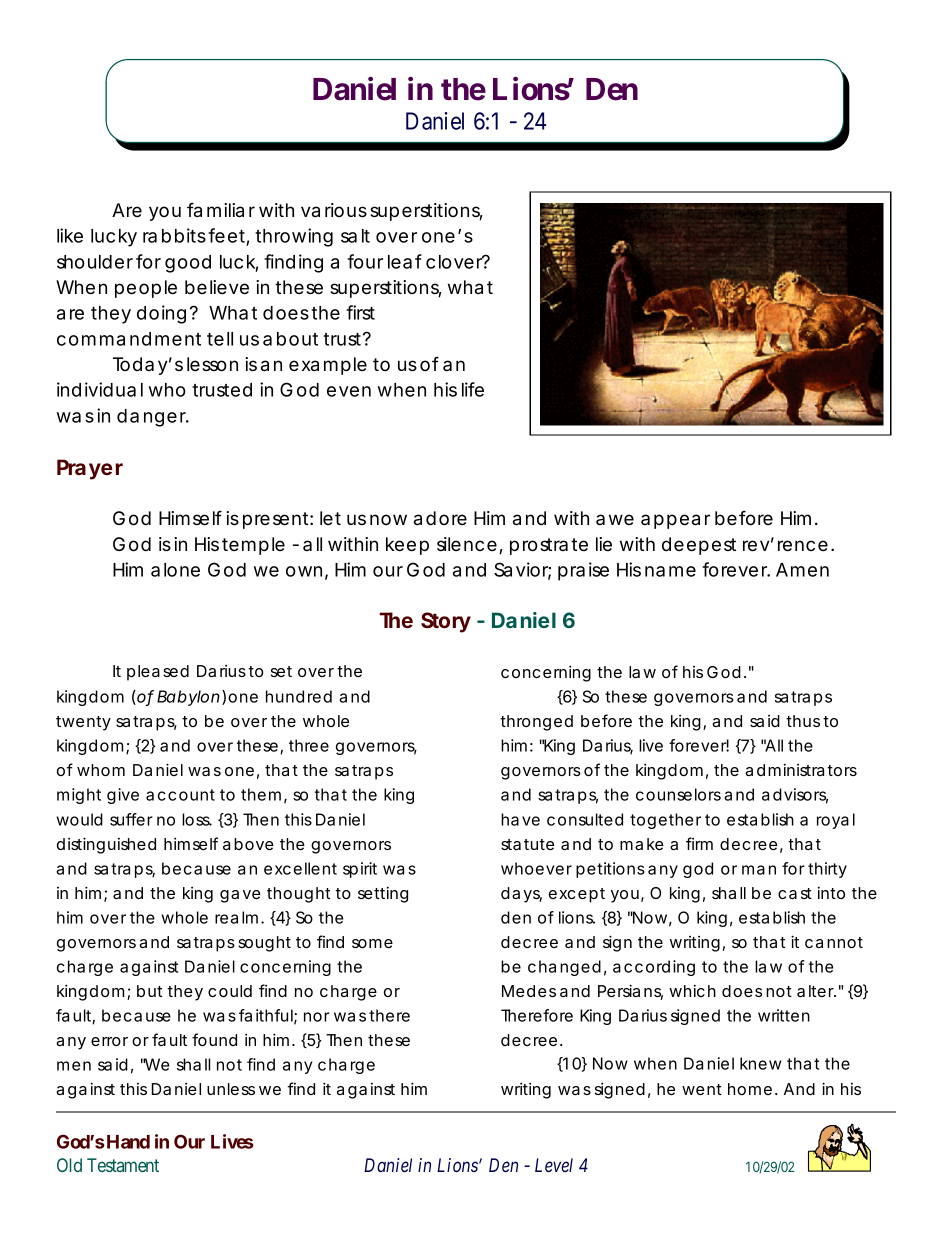  Describe the element at coordinates (405, 261) in the screenshot. I see `leaf` at that location.
